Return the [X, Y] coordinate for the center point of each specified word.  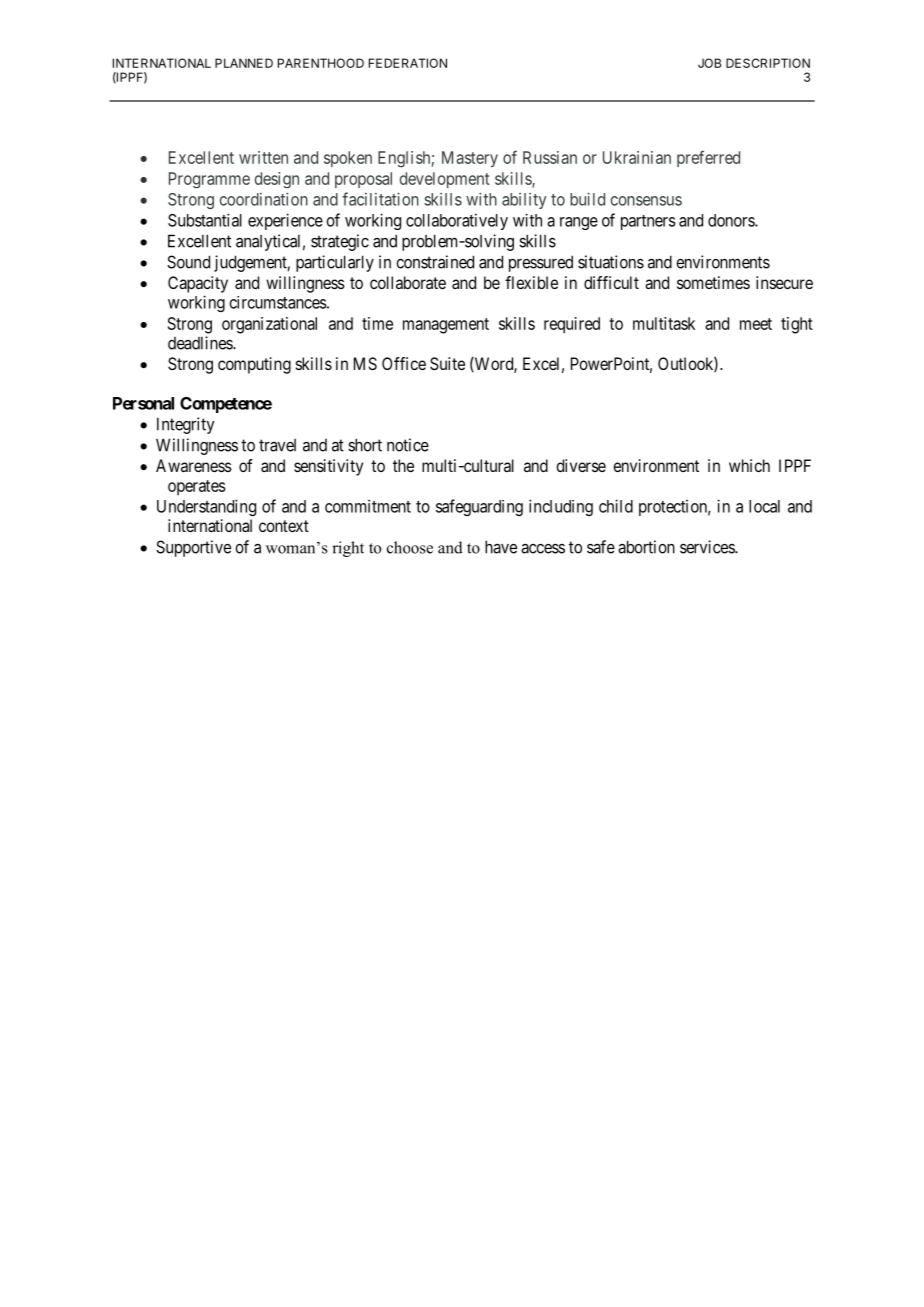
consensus [646, 201]
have [501, 547]
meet [756, 324]
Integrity [186, 425]
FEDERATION [408, 63]
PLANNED [244, 63]
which [749, 465]
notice [408, 445]
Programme [209, 180]
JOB [709, 63]
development [445, 180]
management [446, 326]
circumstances [278, 302]
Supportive [193, 548]
